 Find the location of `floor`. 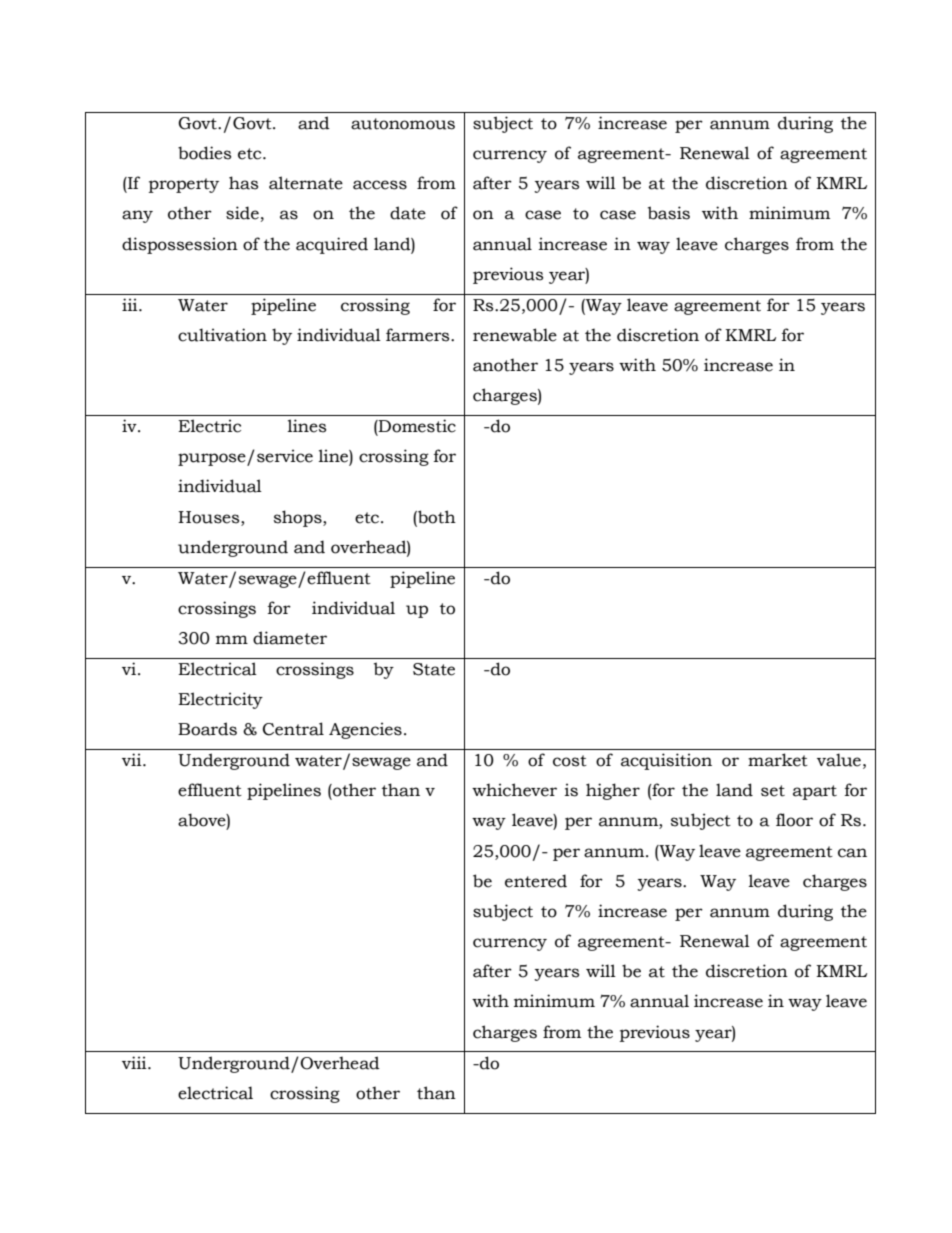

floor is located at coordinates (794, 820).
